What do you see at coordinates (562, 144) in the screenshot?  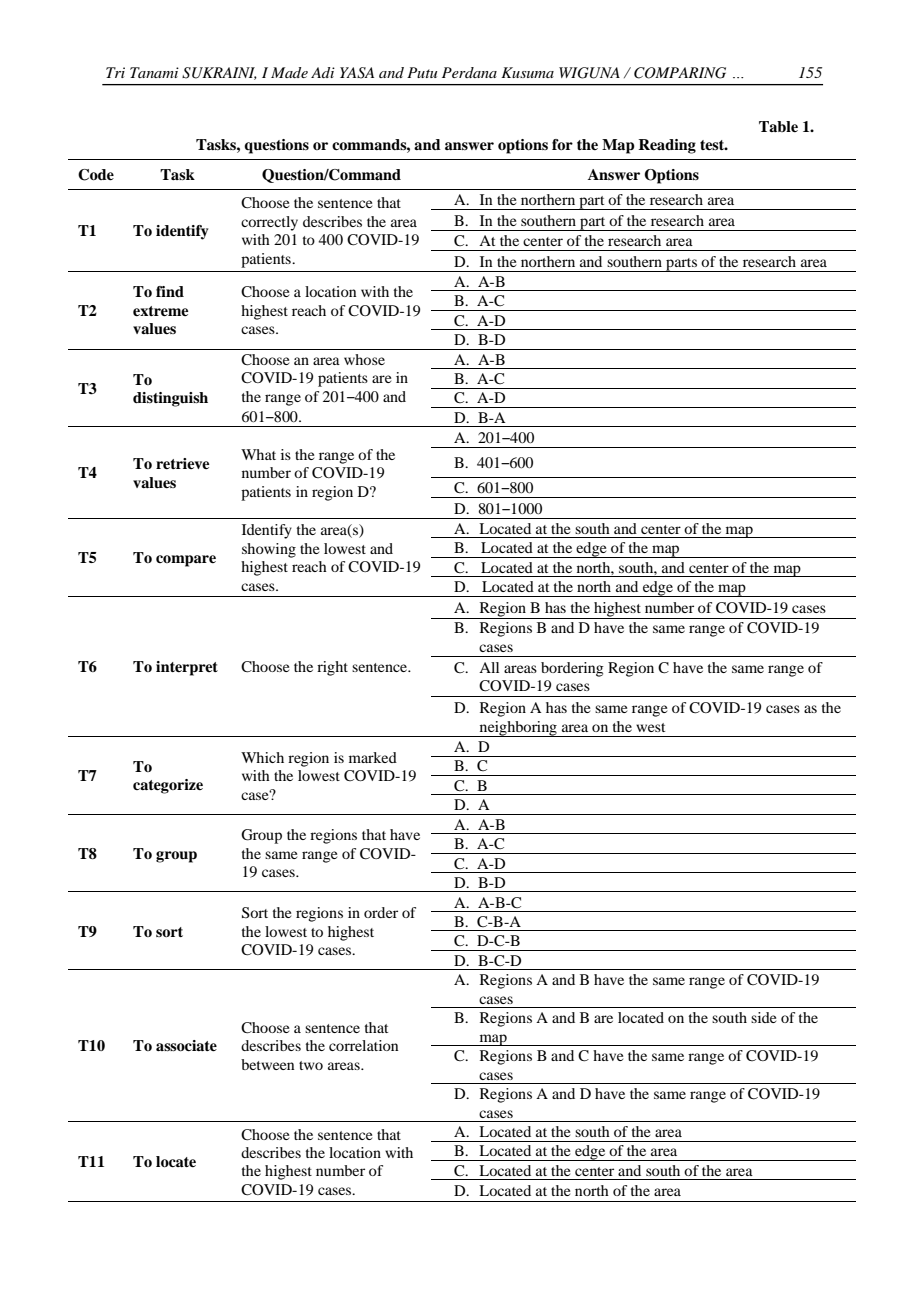 I see `for` at bounding box center [562, 144].
